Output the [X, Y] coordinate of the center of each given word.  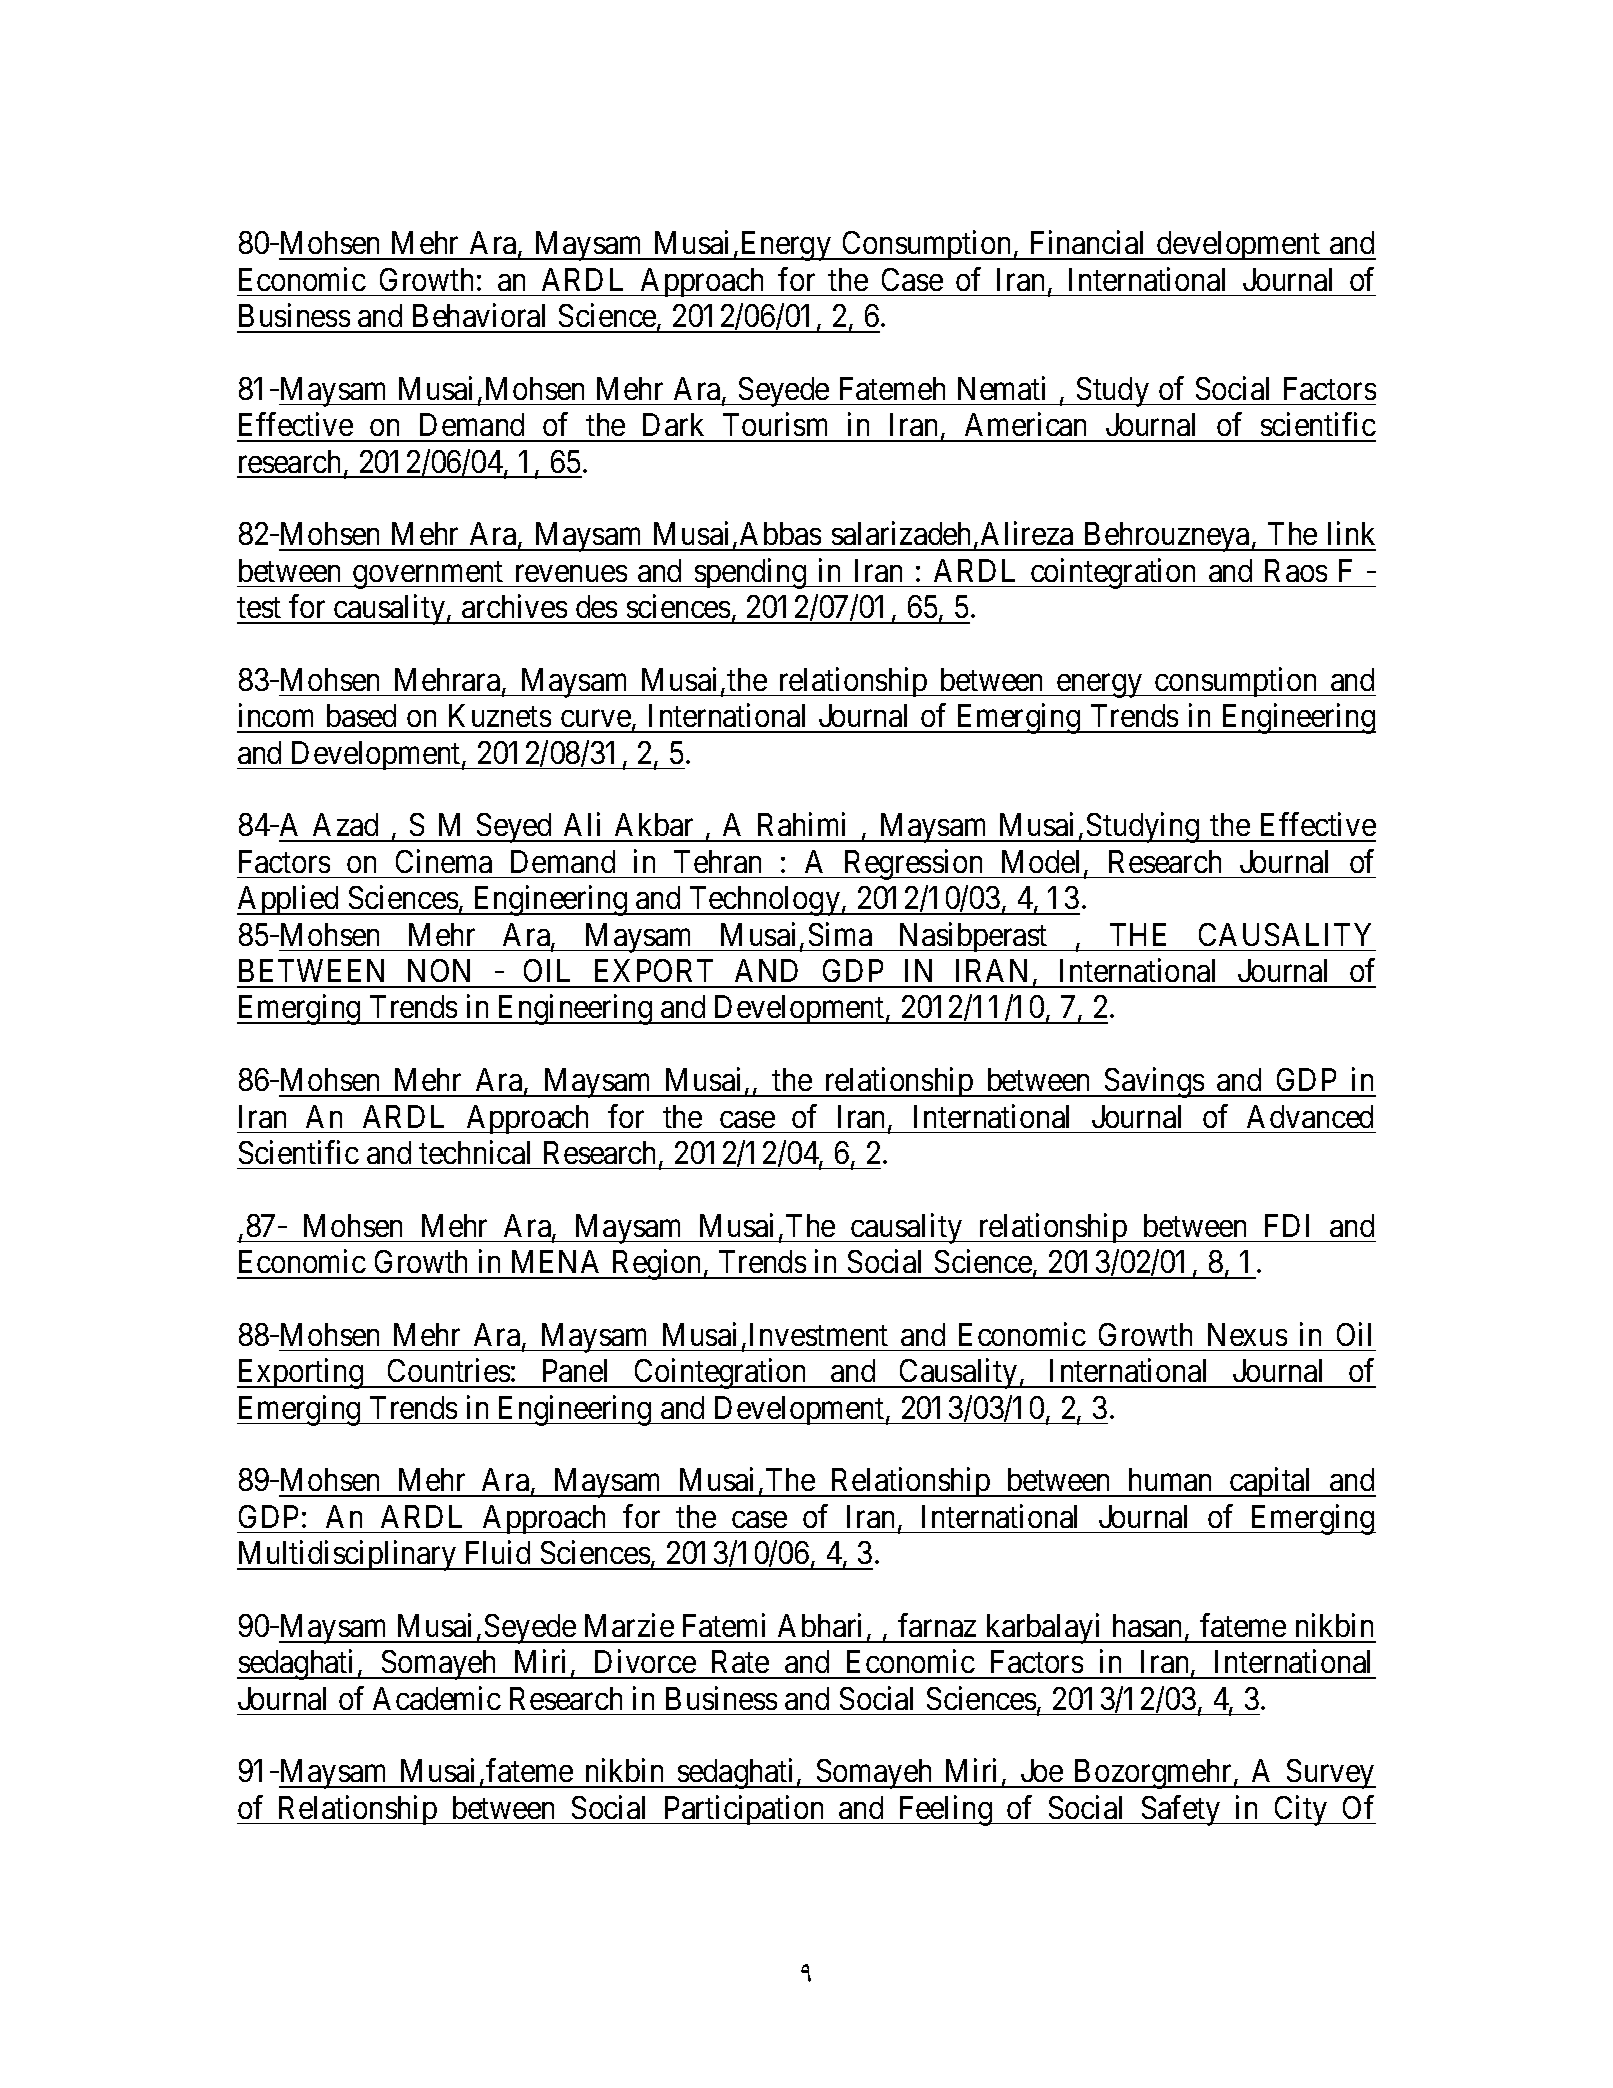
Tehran [717, 861]
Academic [437, 1698]
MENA [555, 1261]
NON [439, 970]
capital [1272, 1482]
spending [750, 573]
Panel [575, 1370]
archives [514, 606]
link [1351, 533]
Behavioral [479, 315]
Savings [1154, 1083]
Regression [914, 864]
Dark [673, 424]
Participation [744, 1810]
